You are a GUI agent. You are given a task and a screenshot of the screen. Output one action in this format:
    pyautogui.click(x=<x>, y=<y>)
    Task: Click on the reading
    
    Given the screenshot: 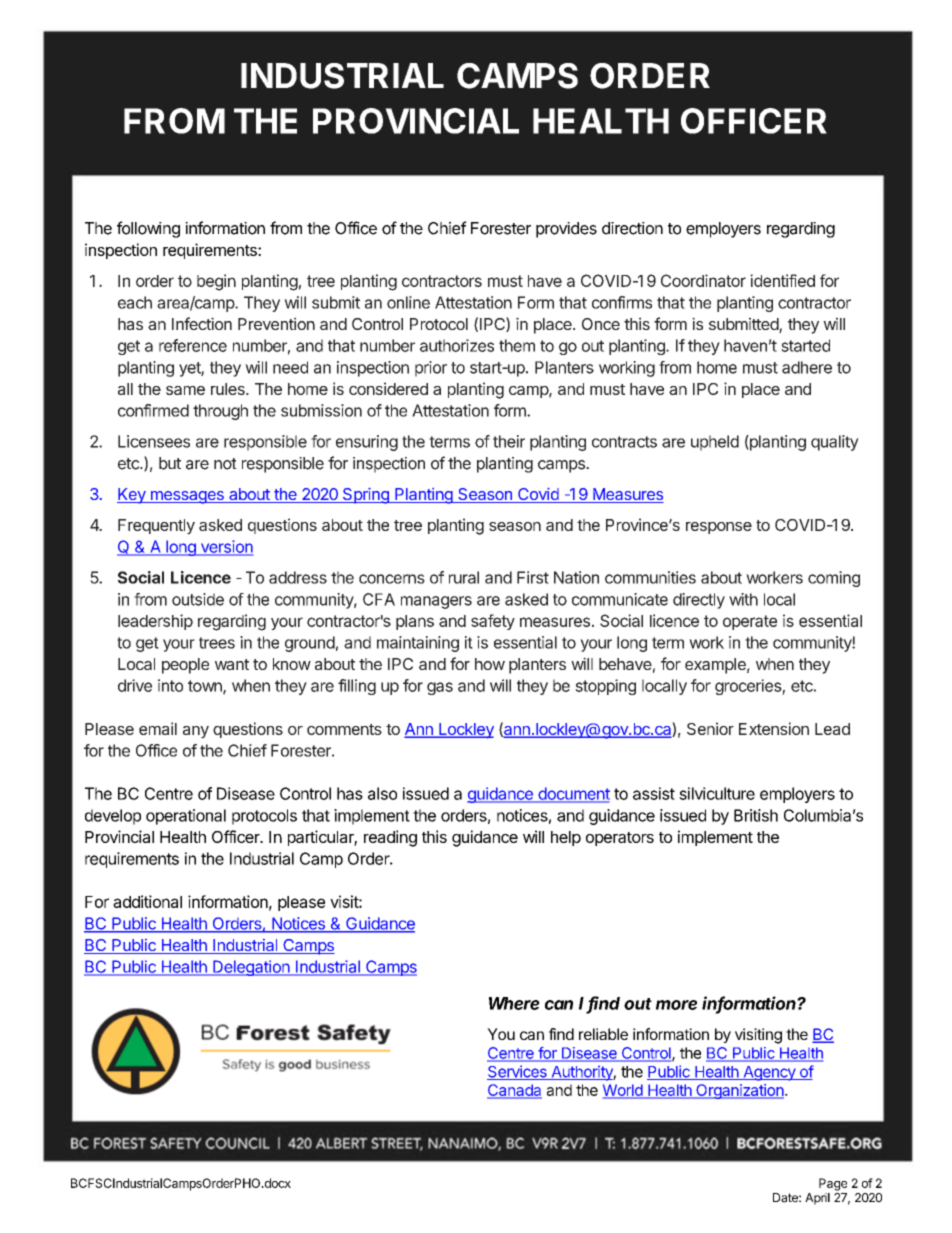 What is the action you would take?
    pyautogui.click(x=390, y=838)
